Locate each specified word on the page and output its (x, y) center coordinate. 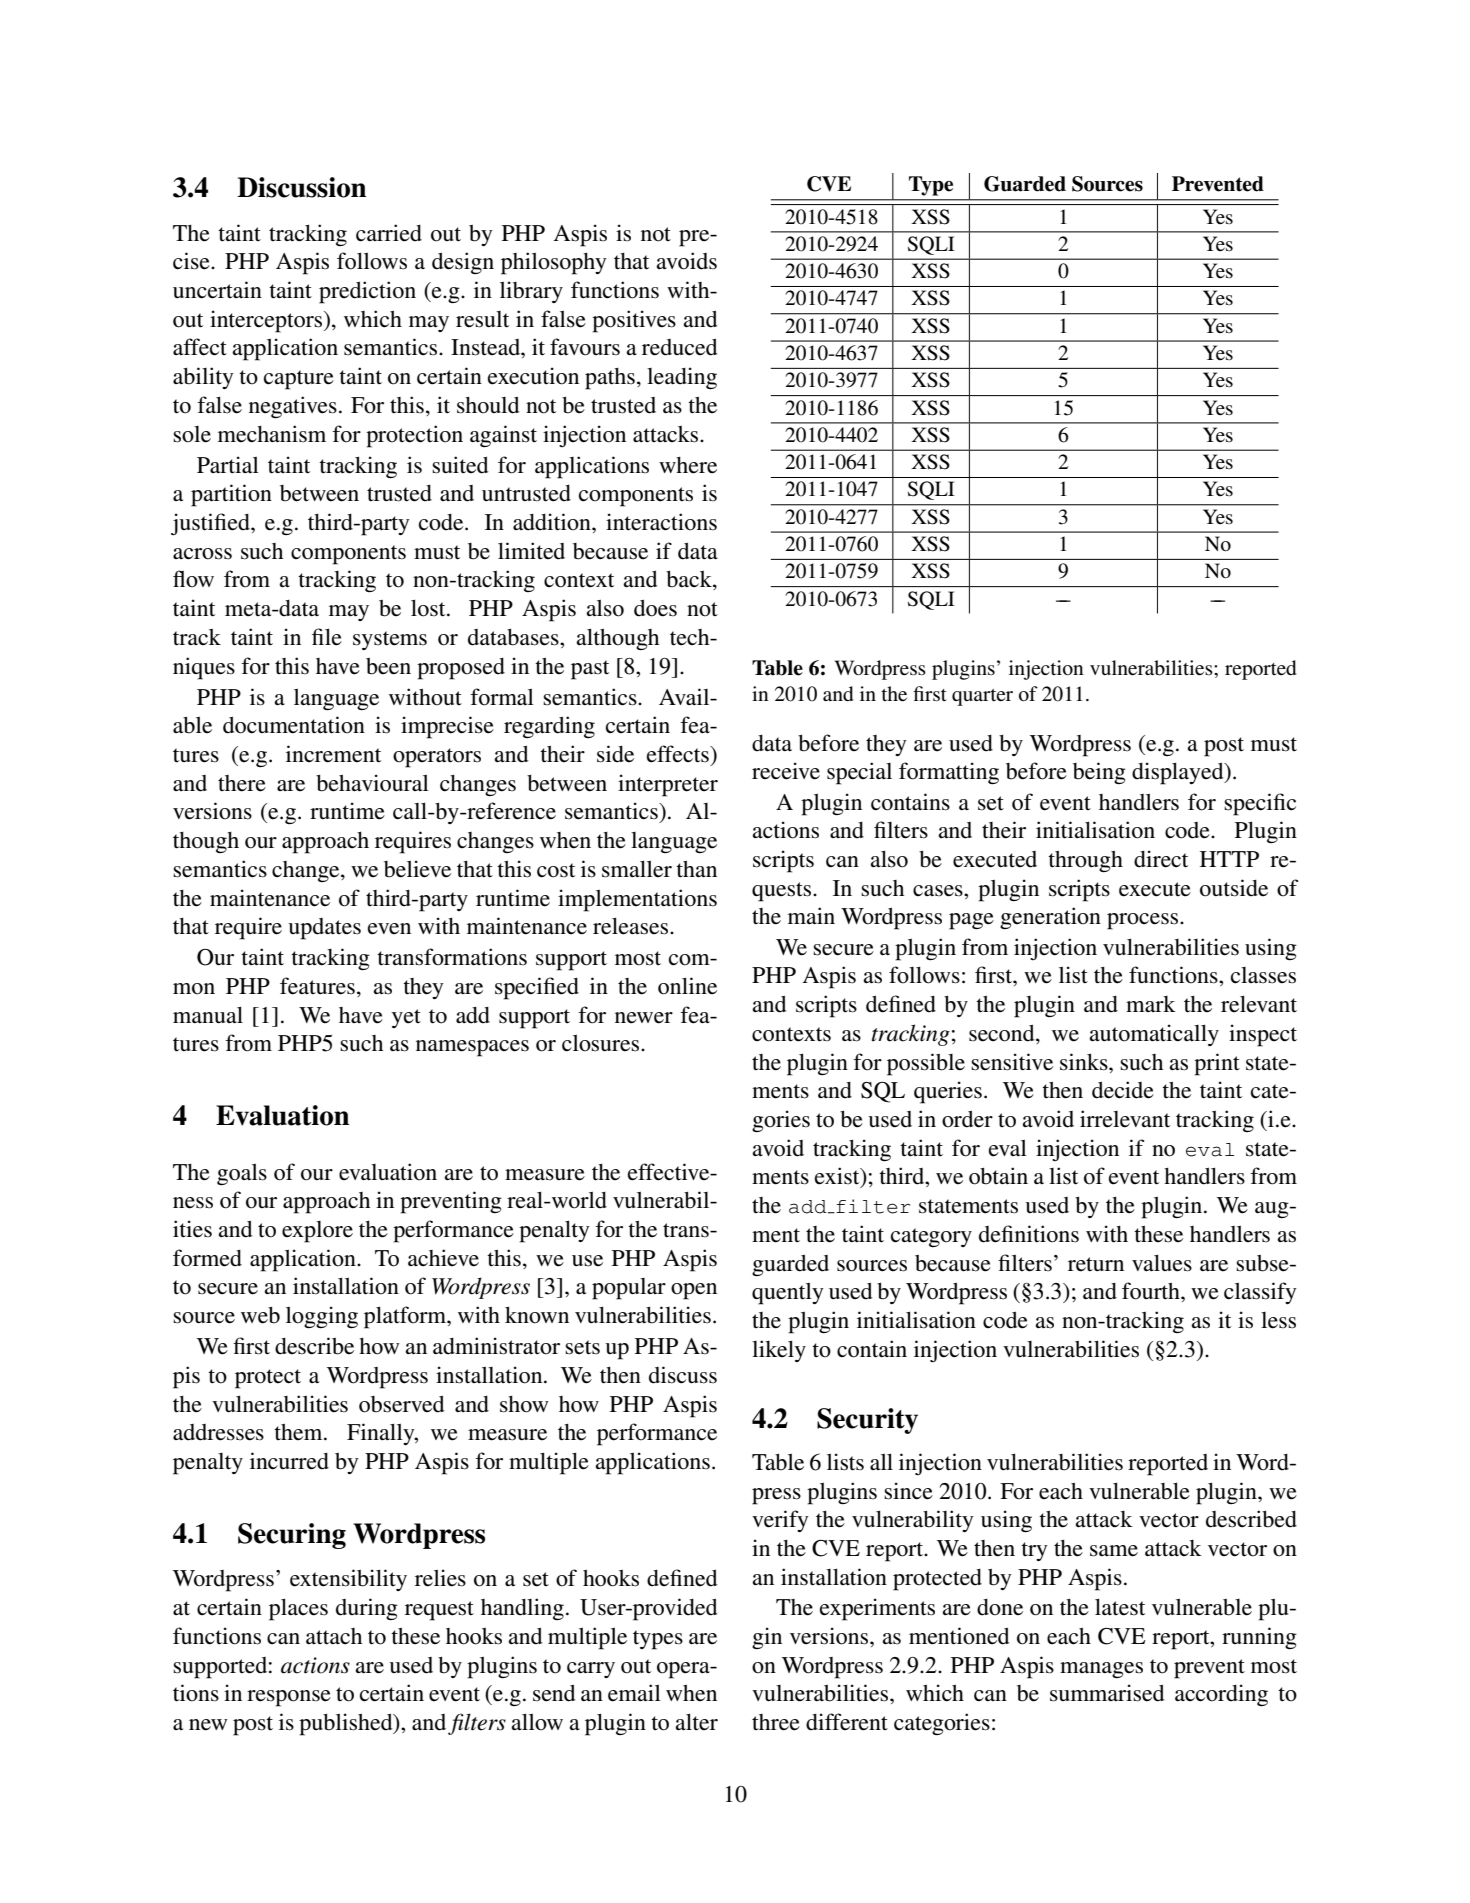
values (1162, 1263)
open (694, 1291)
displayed (1179, 773)
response (289, 1698)
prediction (367, 292)
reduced (679, 347)
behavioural (372, 783)
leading (682, 378)
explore (317, 1232)
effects (679, 754)
